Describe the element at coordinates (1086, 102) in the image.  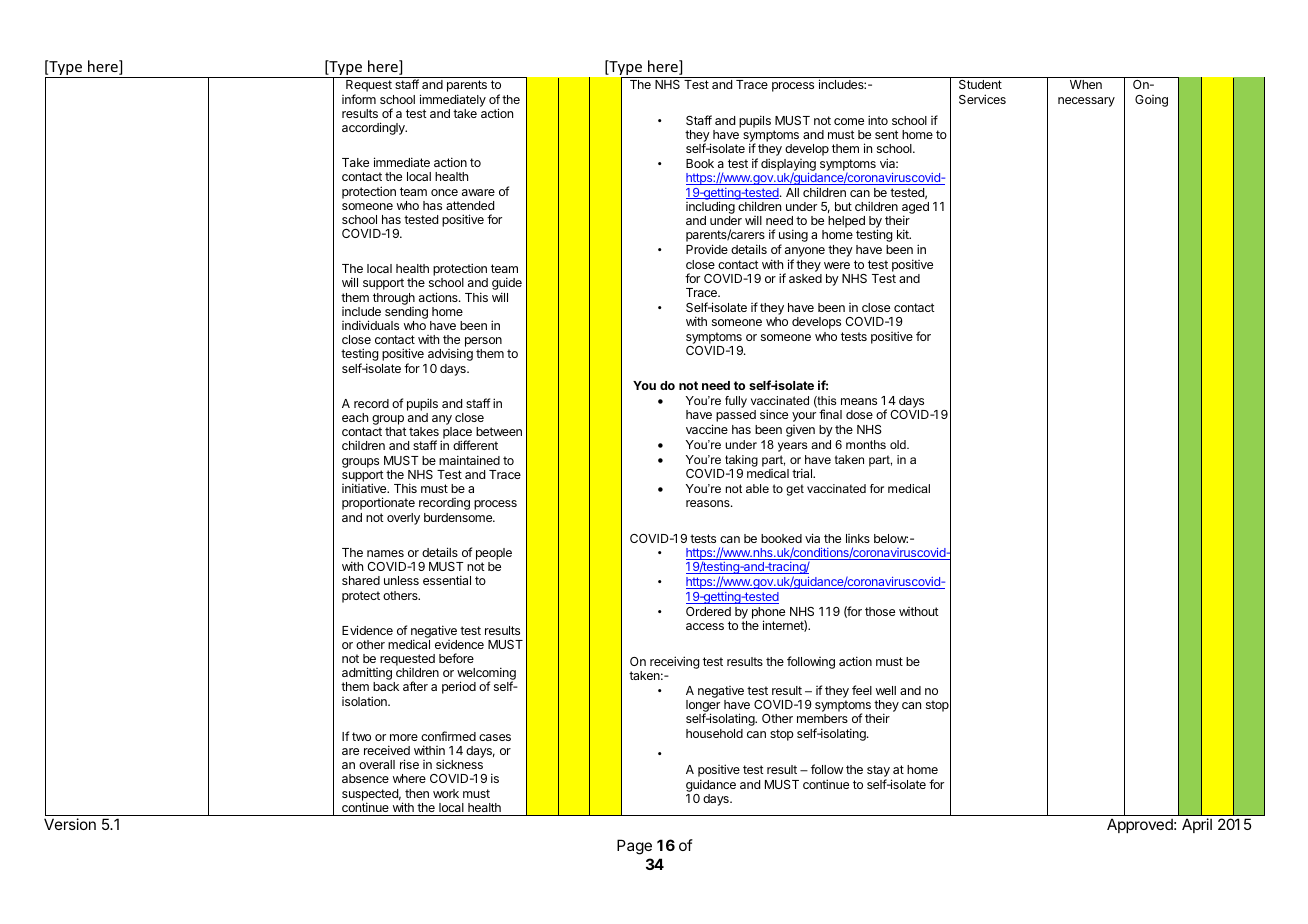
I see `necessary` at that location.
